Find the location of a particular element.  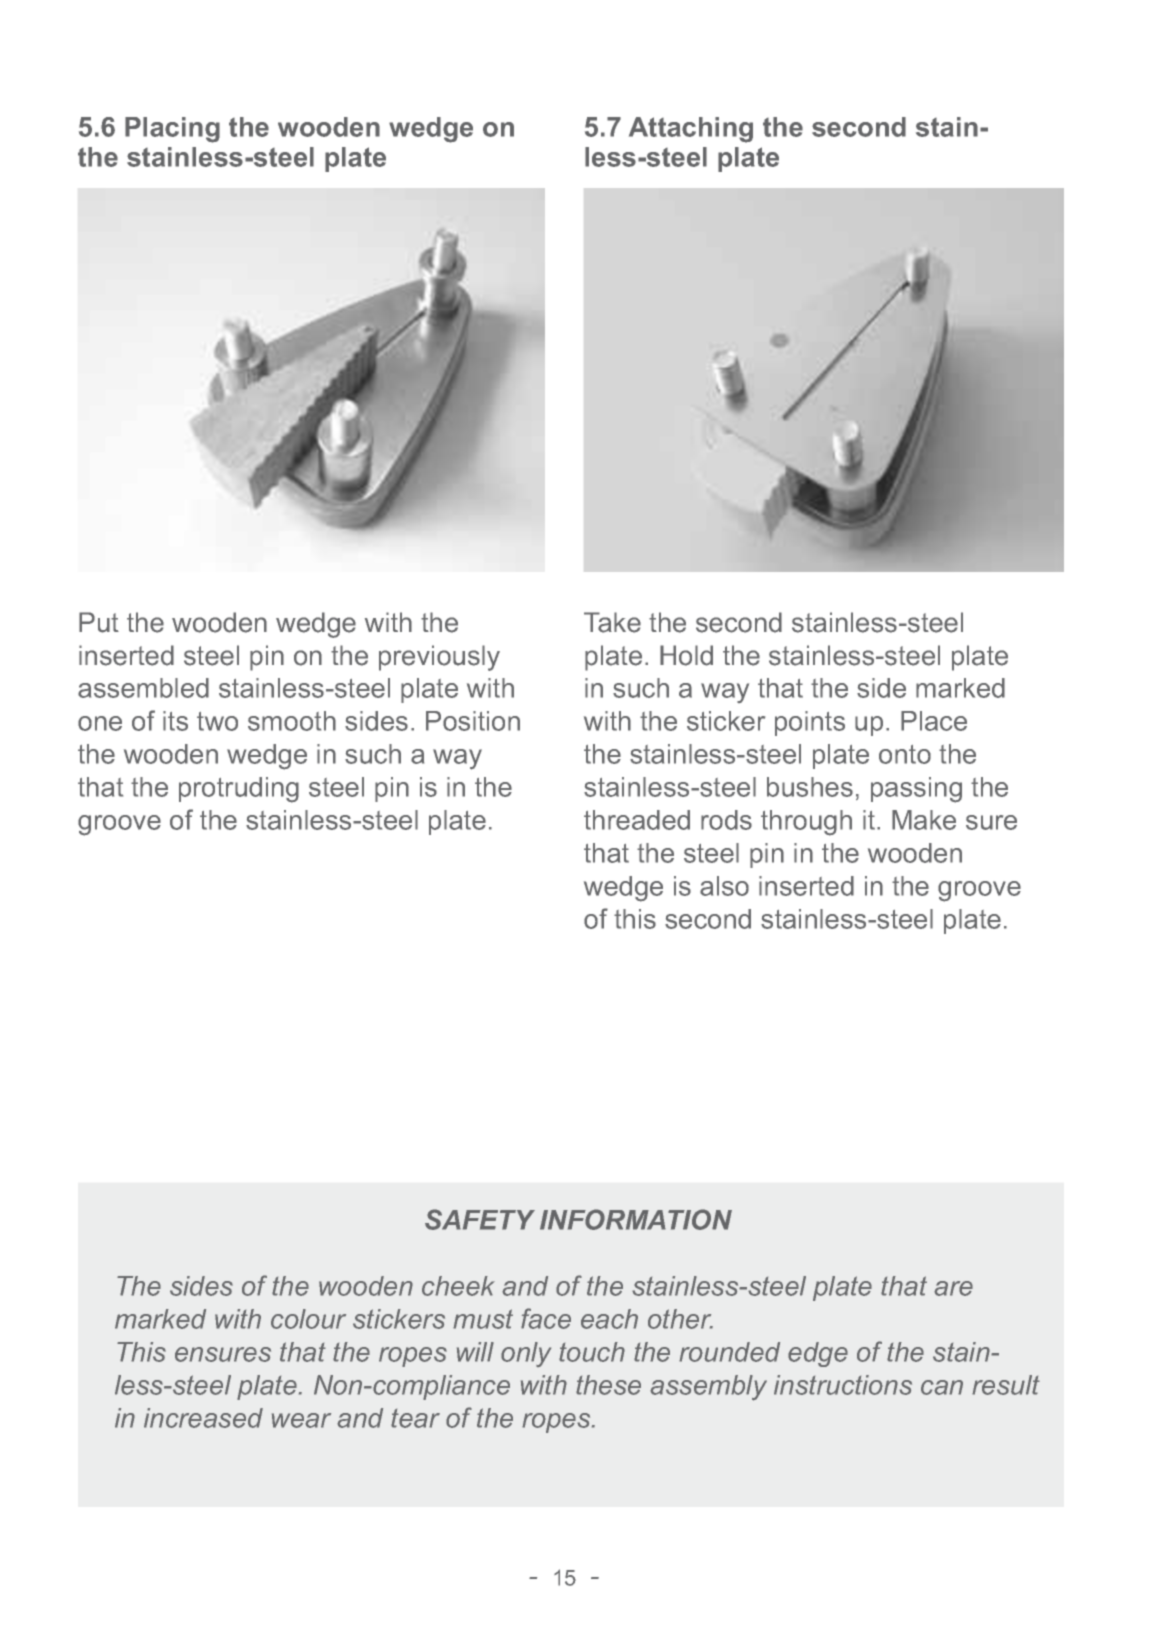

Attaching is located at coordinates (691, 130).
